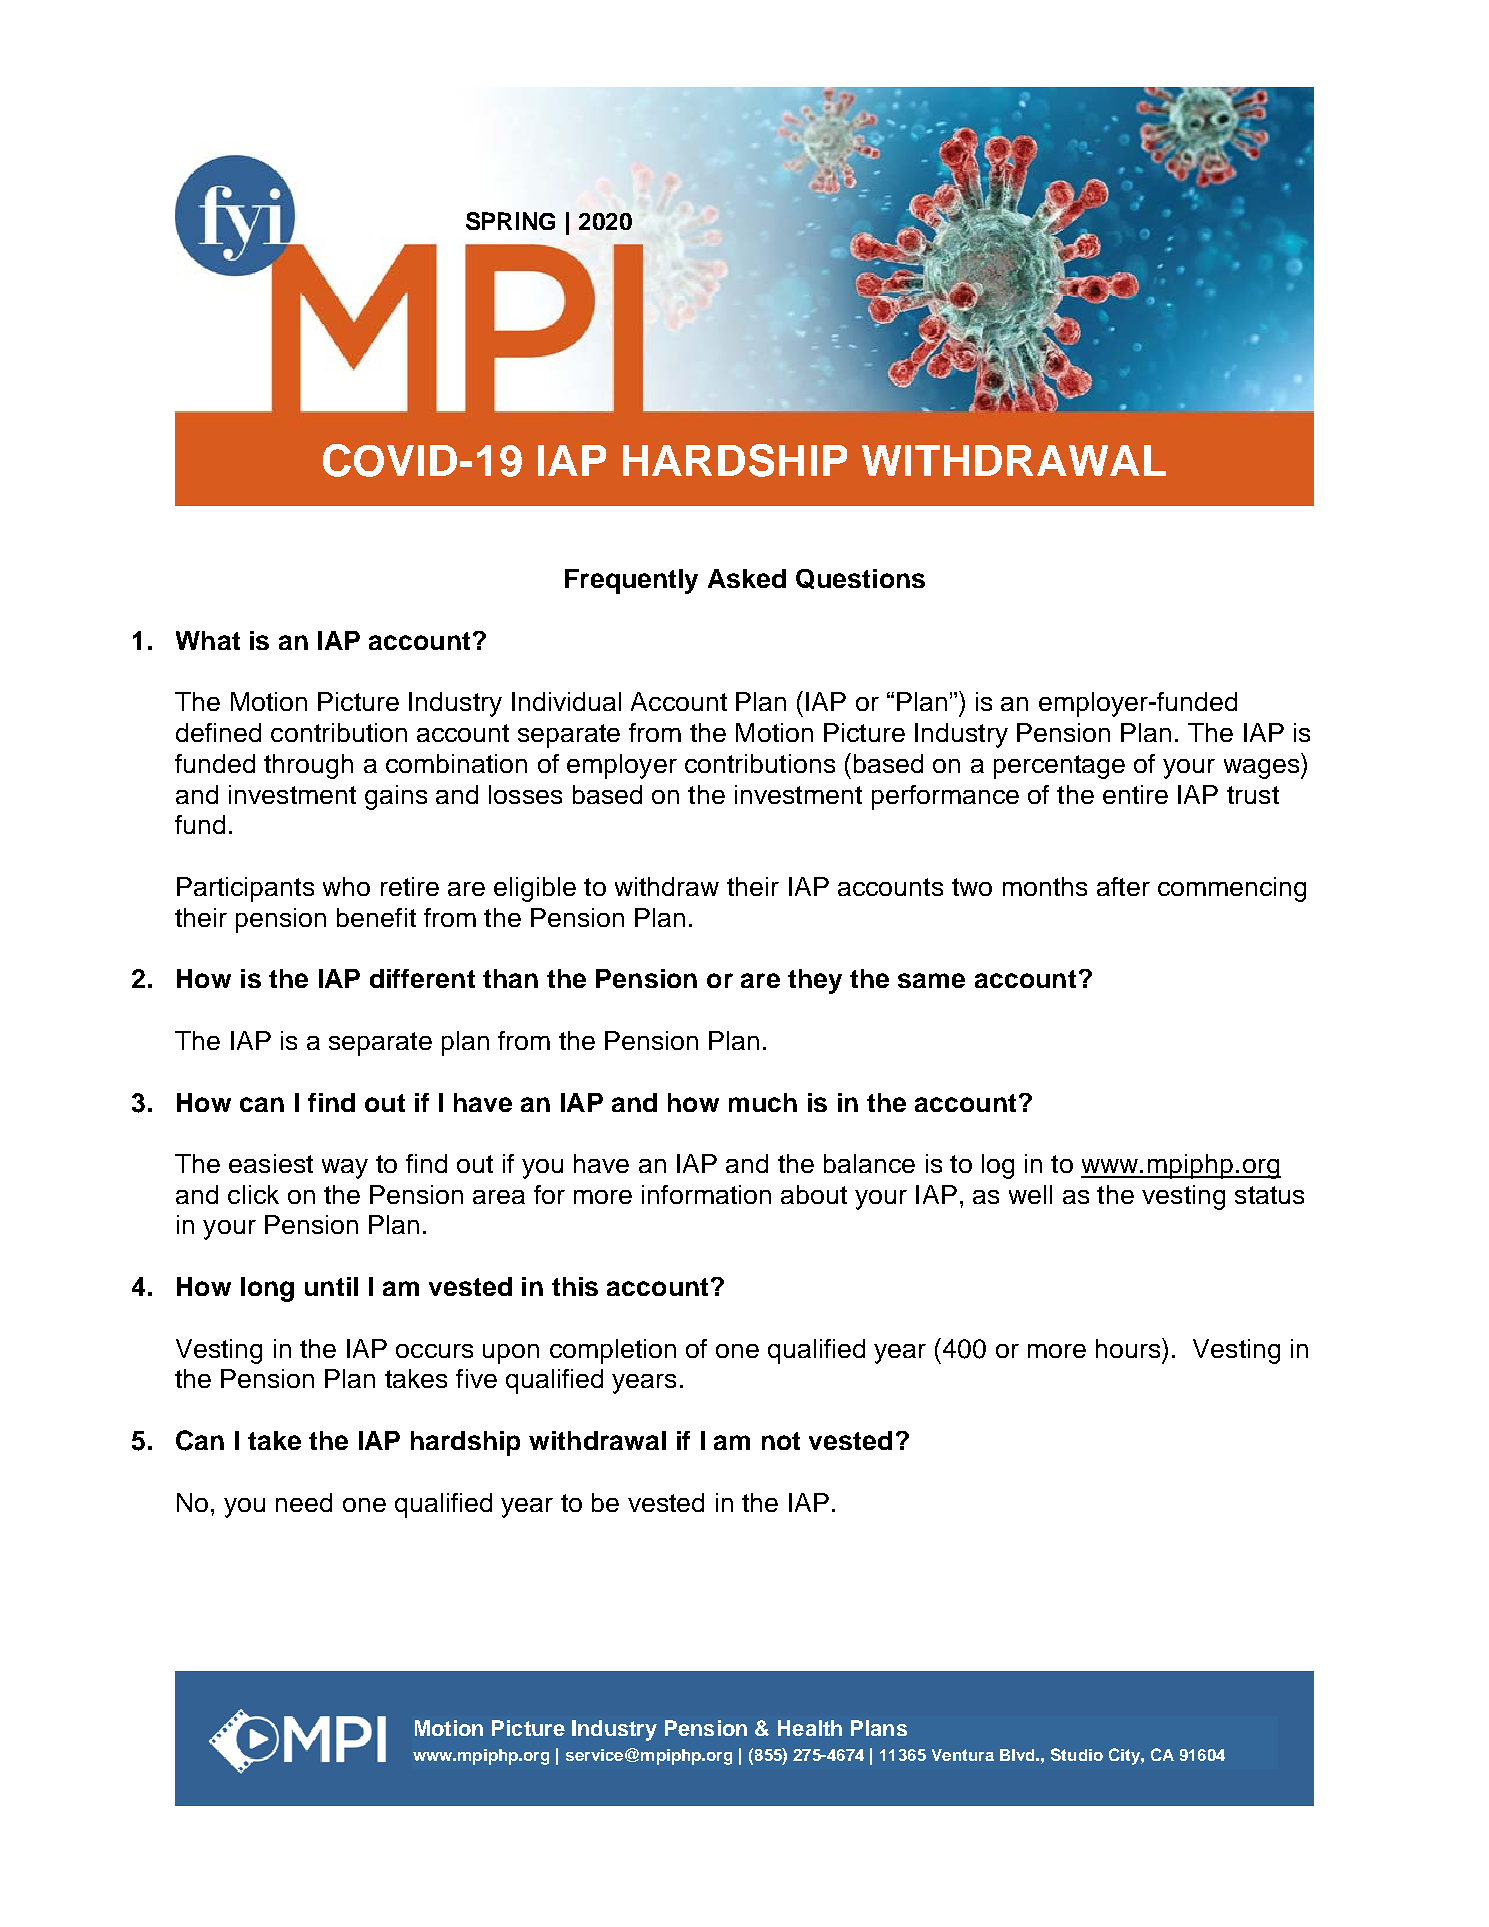  Describe the element at coordinates (613, 1351) in the screenshot. I see `completion` at that location.
